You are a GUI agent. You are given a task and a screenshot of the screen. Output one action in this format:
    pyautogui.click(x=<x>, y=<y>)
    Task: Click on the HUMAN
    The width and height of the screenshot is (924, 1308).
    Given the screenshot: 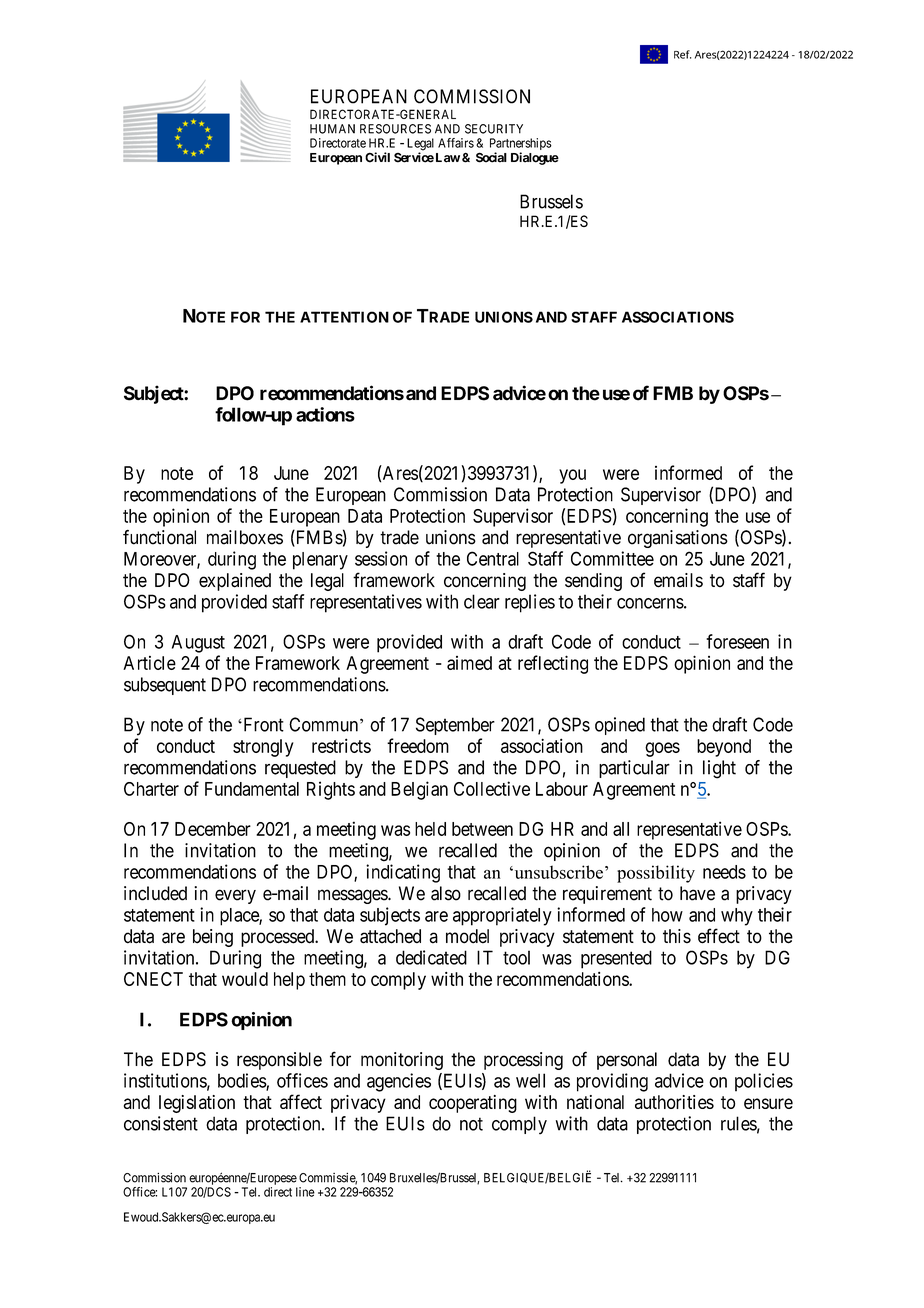 What is the action you would take?
    pyautogui.click(x=332, y=129)
